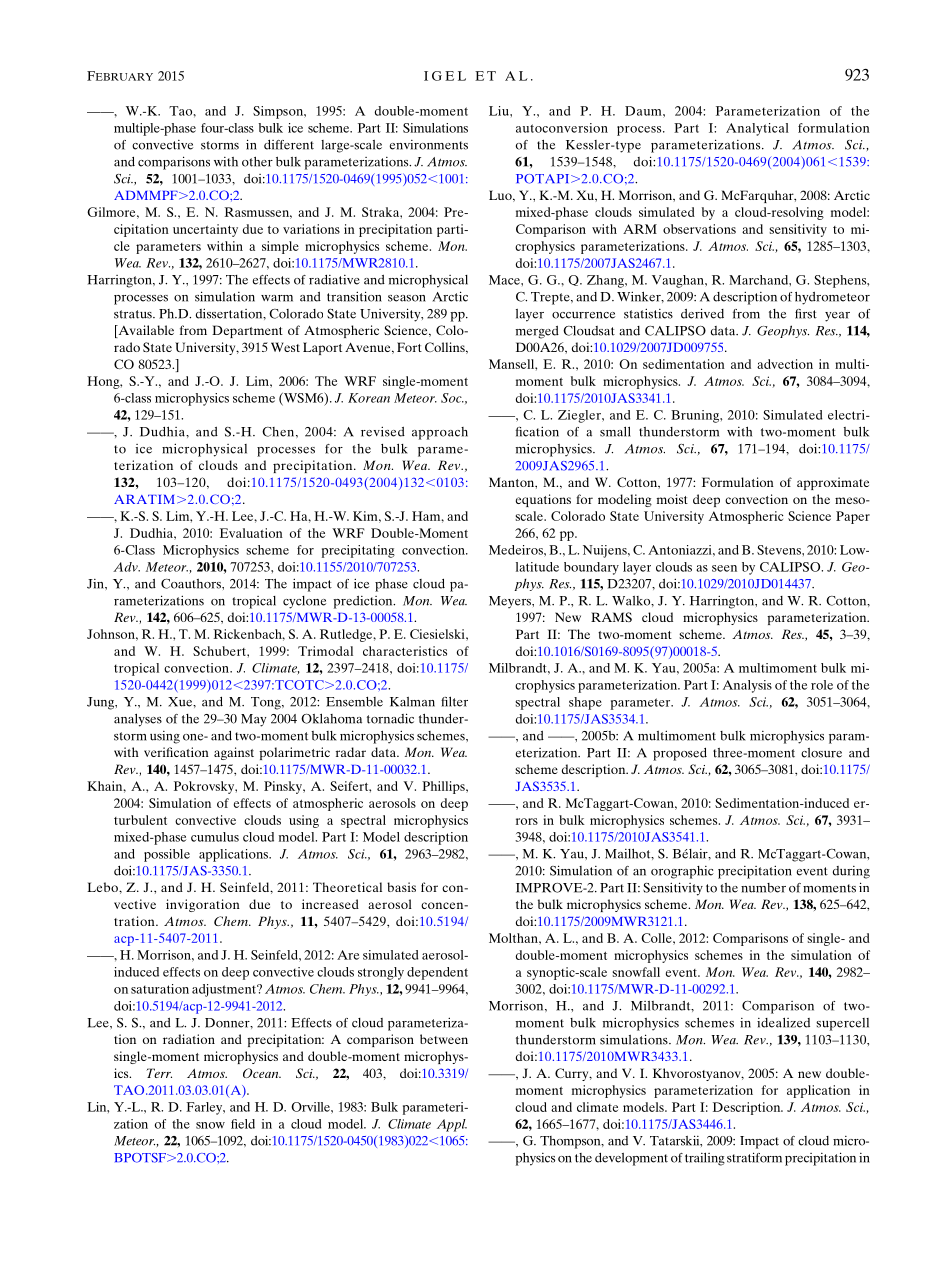 This screenshot has height=1271, width=952. I want to click on field, so click(243, 1124).
